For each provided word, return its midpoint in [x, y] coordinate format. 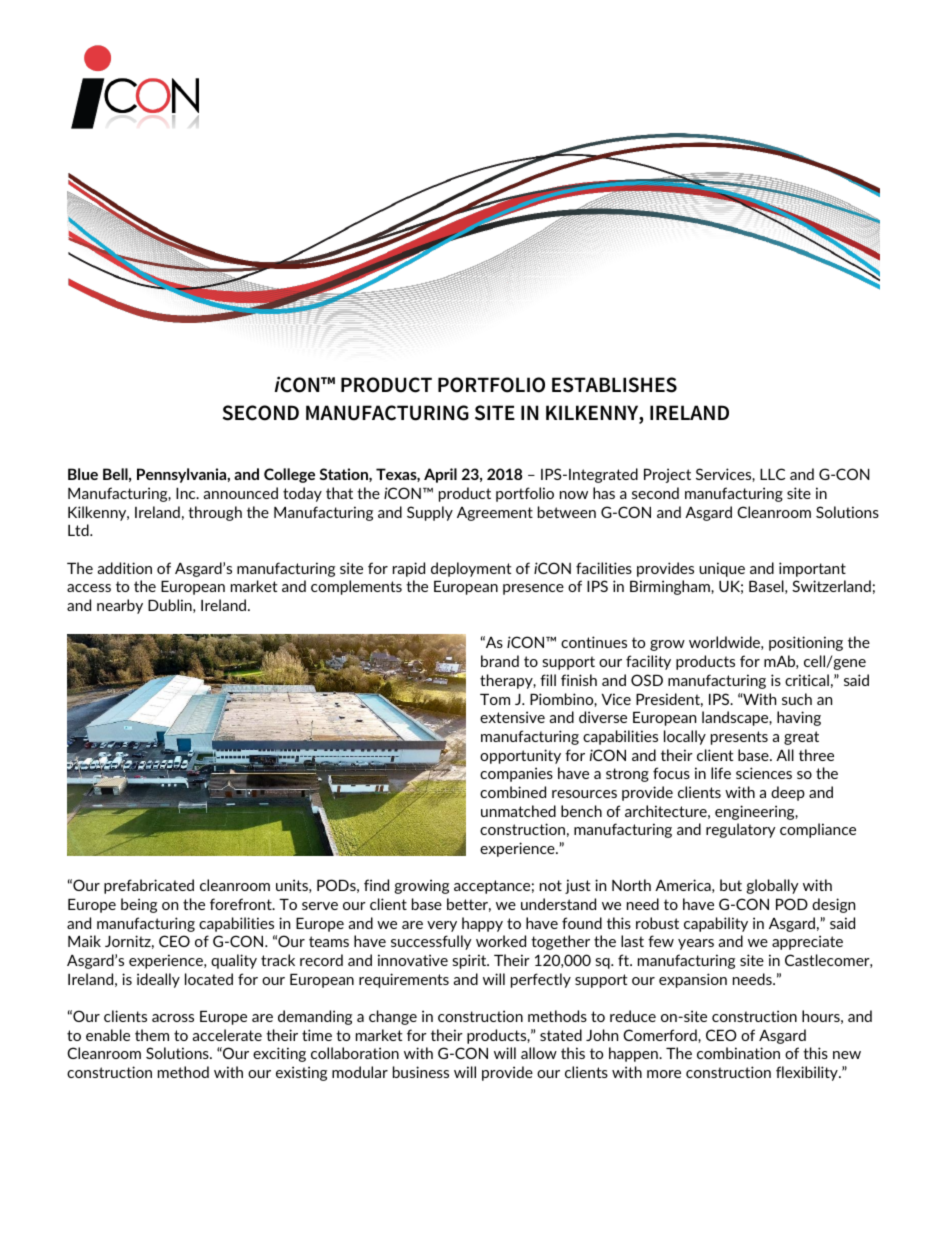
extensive [512, 717]
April [440, 475]
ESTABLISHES [614, 385]
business [421, 1072]
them [152, 1035]
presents [739, 738]
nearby [120, 606]
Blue [83, 474]
